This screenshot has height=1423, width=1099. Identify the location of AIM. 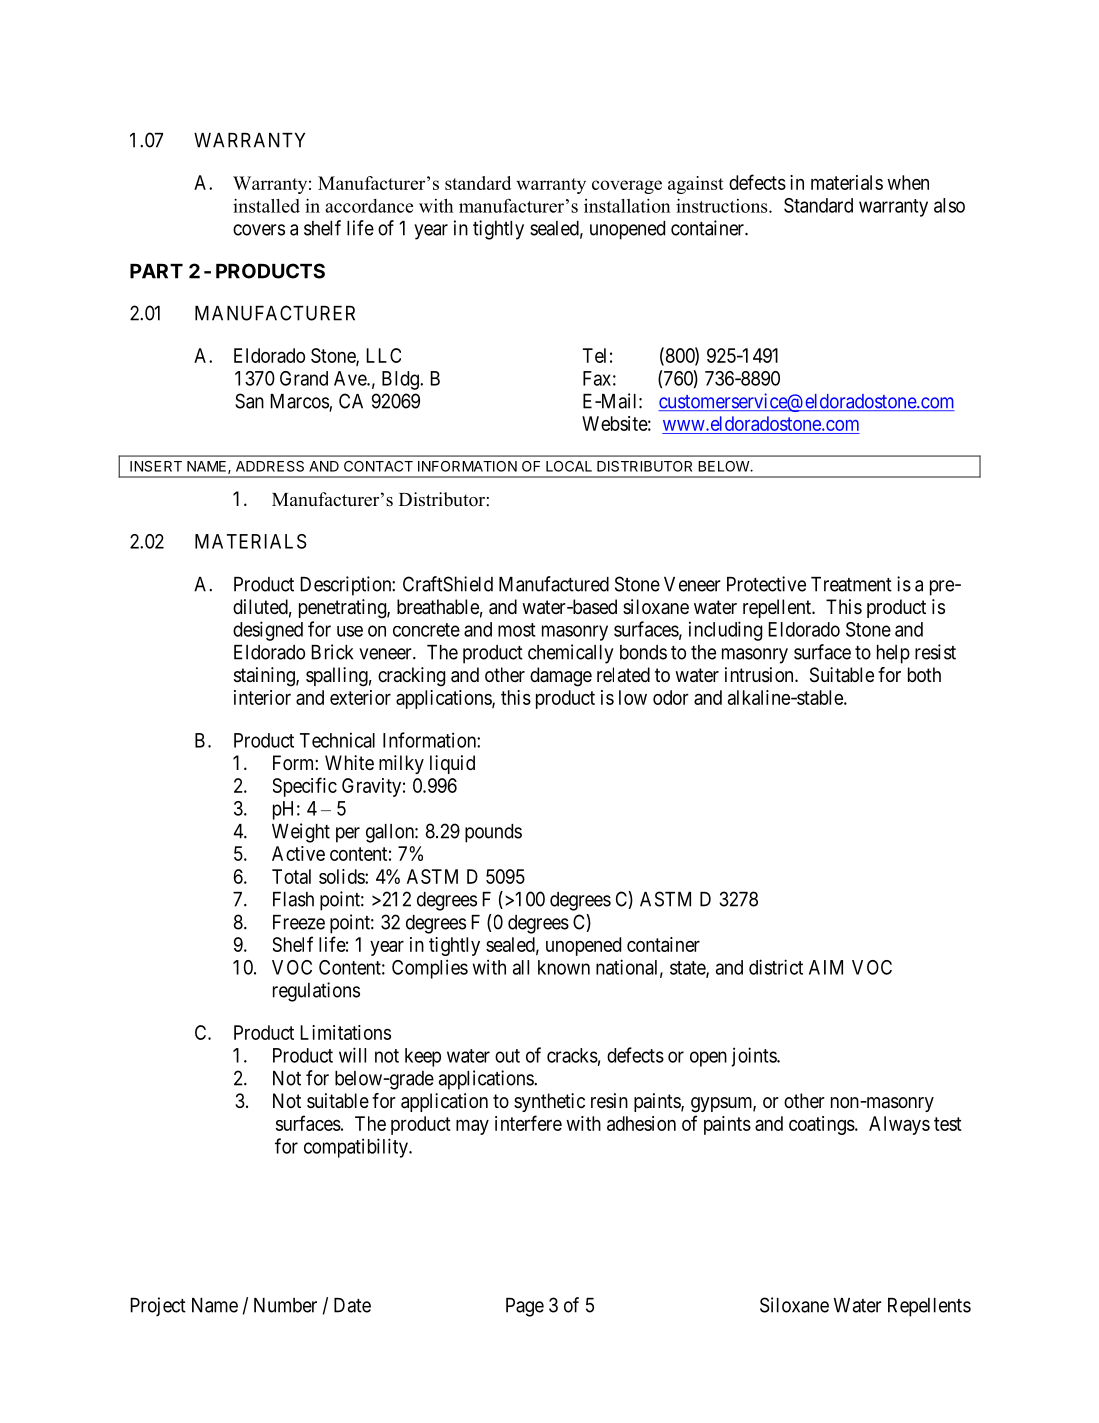
(826, 967).
